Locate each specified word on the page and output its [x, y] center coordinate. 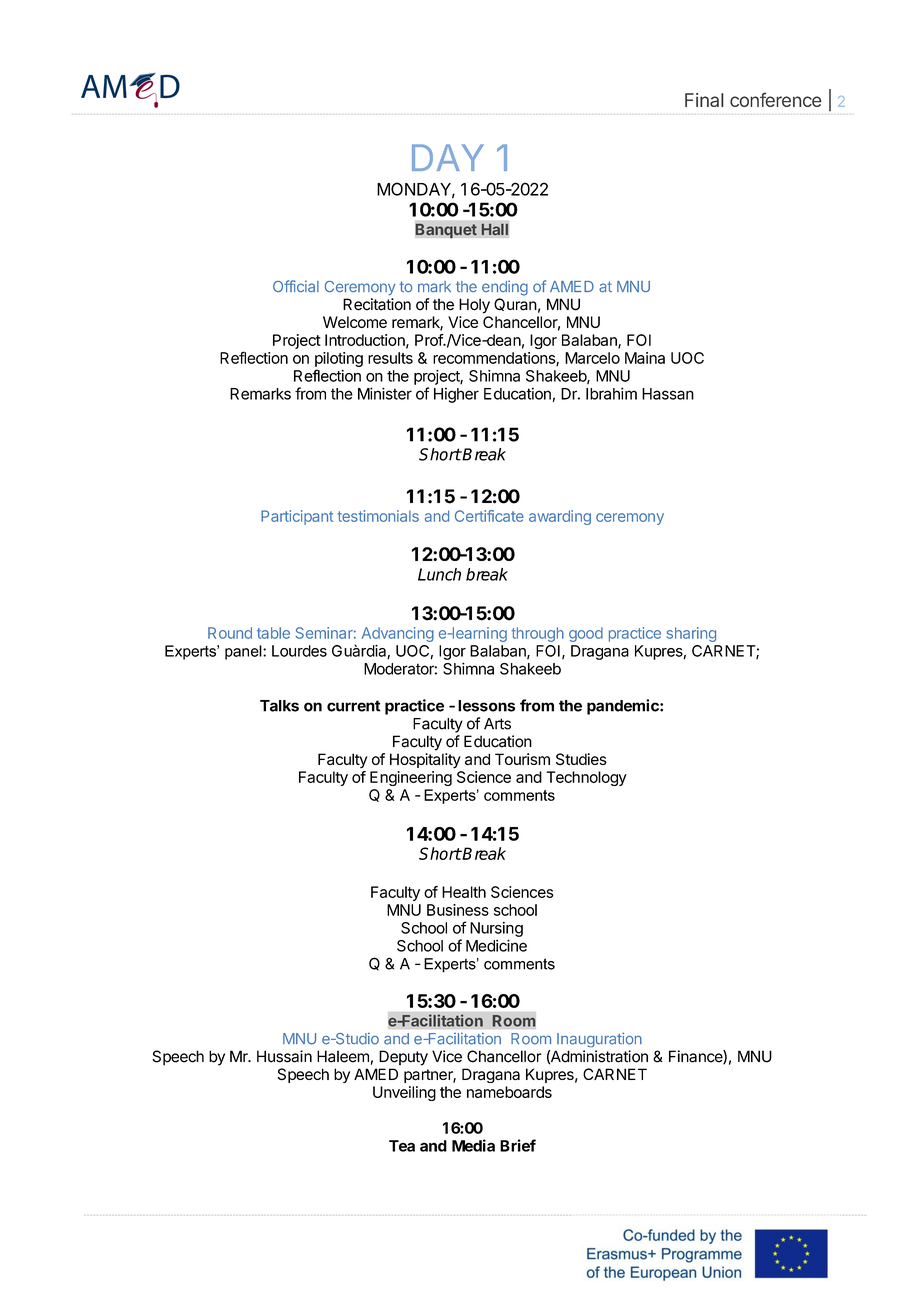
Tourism [522, 759]
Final [704, 100]
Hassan [668, 394]
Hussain [284, 1056]
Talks [279, 706]
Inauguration [599, 1040]
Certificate [489, 516]
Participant [297, 517]
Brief [518, 1145]
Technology [586, 778]
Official [296, 286]
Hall [495, 229]
